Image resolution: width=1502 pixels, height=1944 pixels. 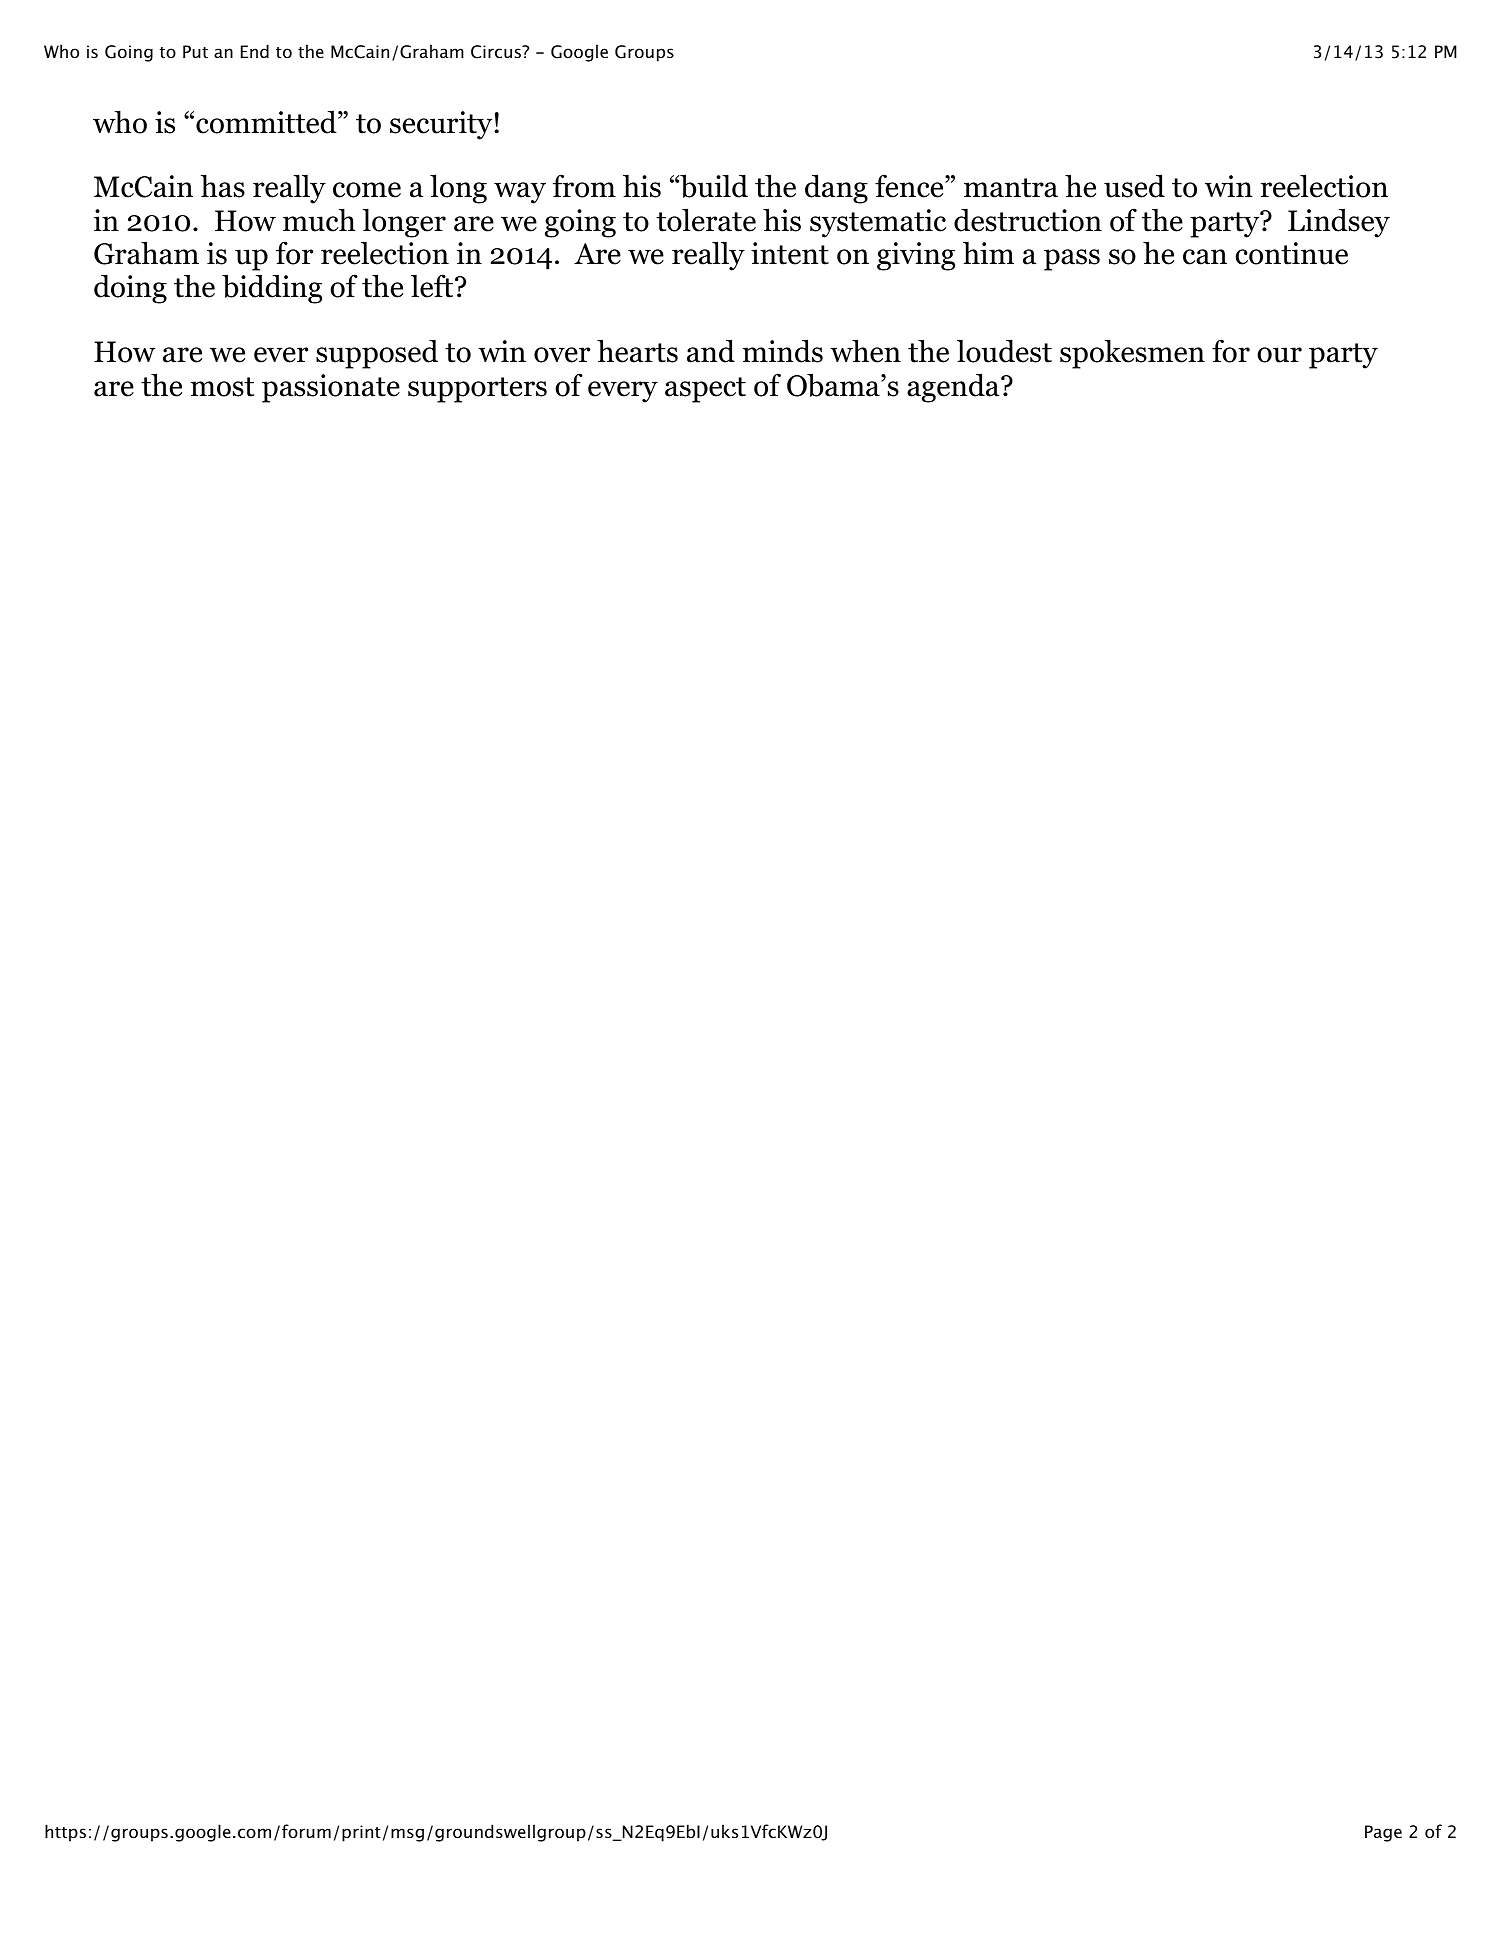 What do you see at coordinates (1134, 186) in the screenshot?
I see `used` at bounding box center [1134, 186].
